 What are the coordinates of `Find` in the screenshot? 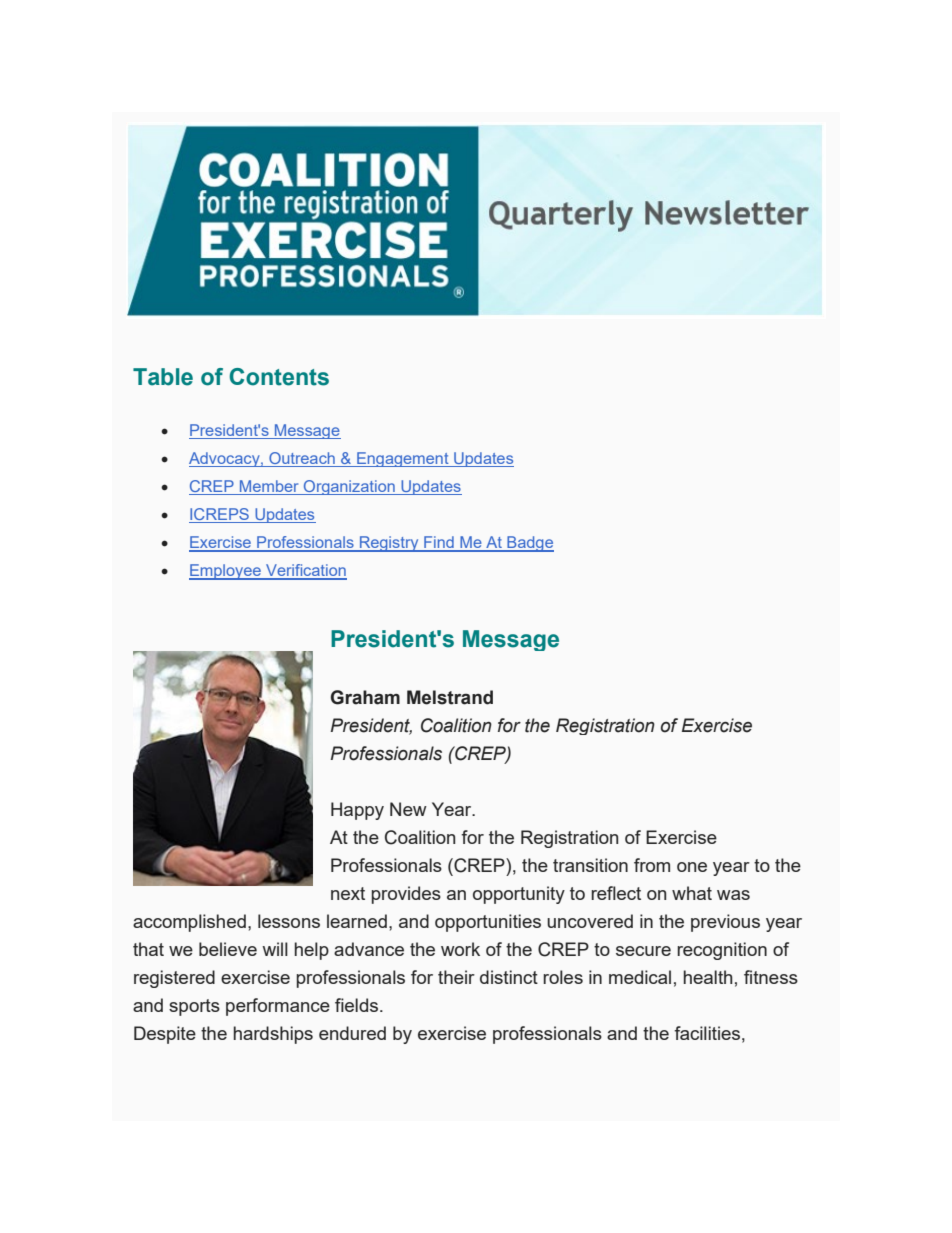 It's located at (439, 543).
